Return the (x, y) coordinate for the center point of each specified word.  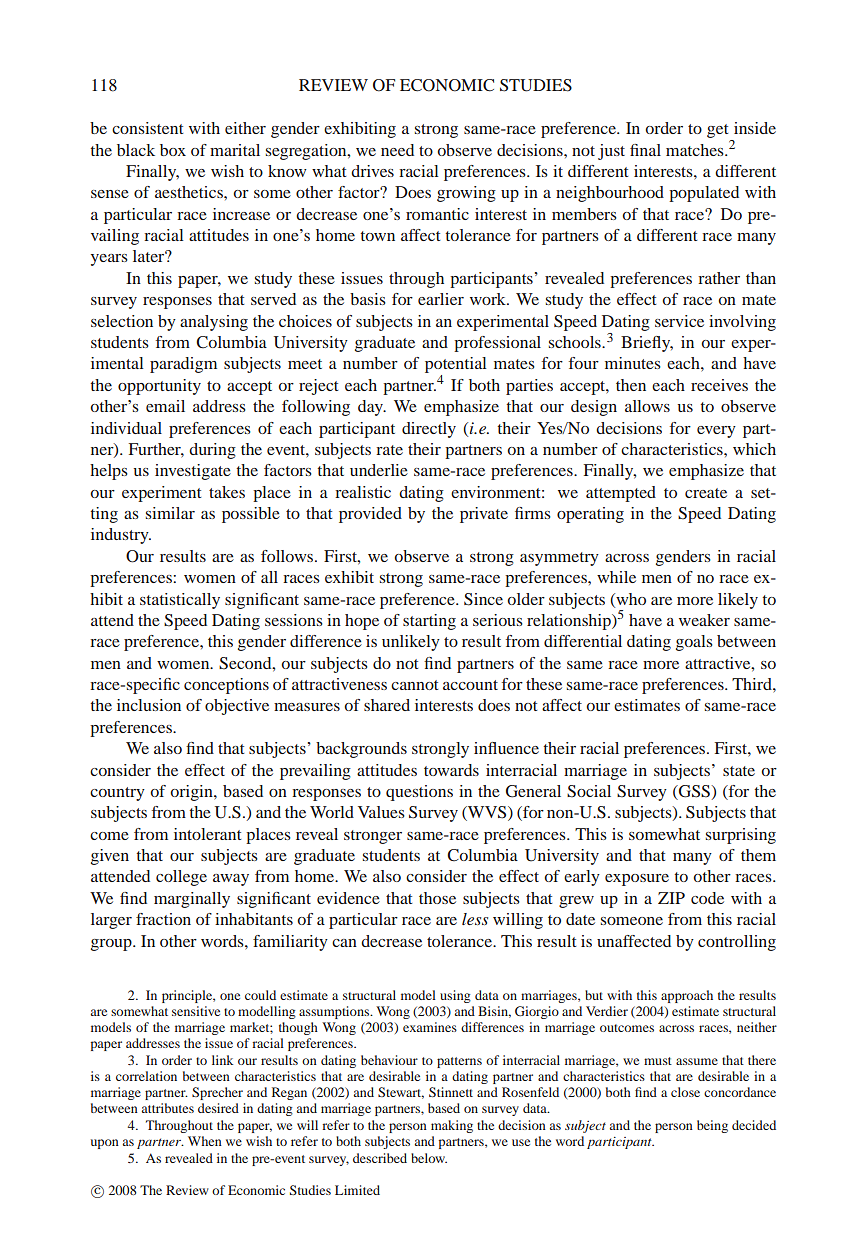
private (484, 515)
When (205, 1141)
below (429, 1158)
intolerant (207, 834)
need (397, 150)
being (712, 1126)
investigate (193, 472)
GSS (694, 792)
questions (419, 793)
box (173, 150)
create (706, 493)
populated (704, 194)
